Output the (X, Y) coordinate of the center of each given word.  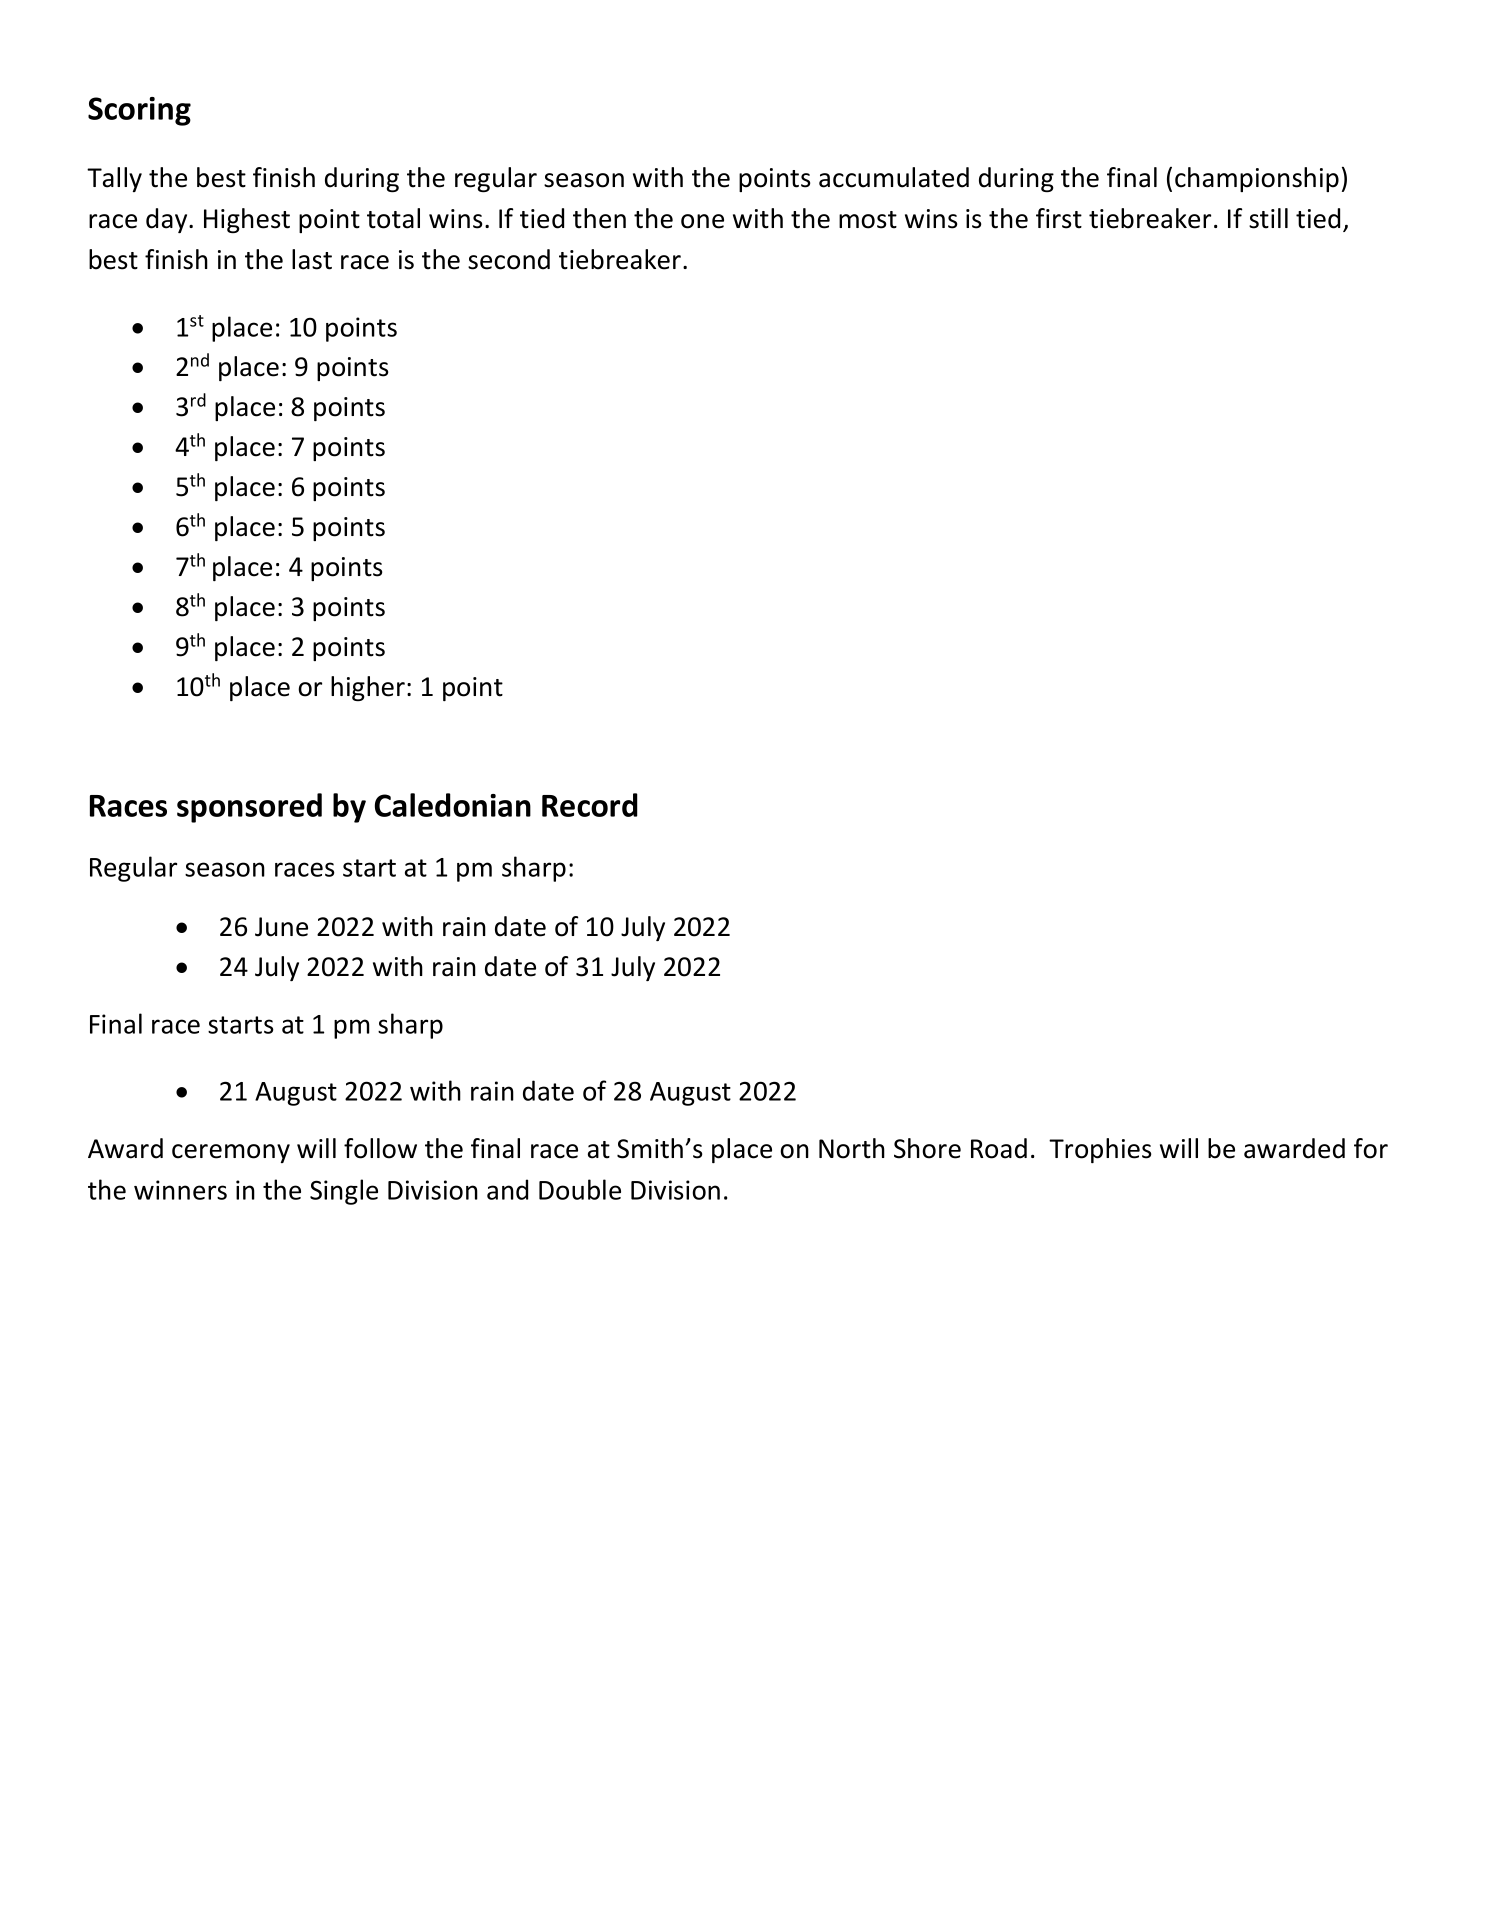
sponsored (249, 808)
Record (590, 805)
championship (1257, 179)
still (1268, 218)
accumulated (894, 177)
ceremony (231, 1153)
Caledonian (453, 805)
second (509, 259)
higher (368, 688)
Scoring (139, 111)
